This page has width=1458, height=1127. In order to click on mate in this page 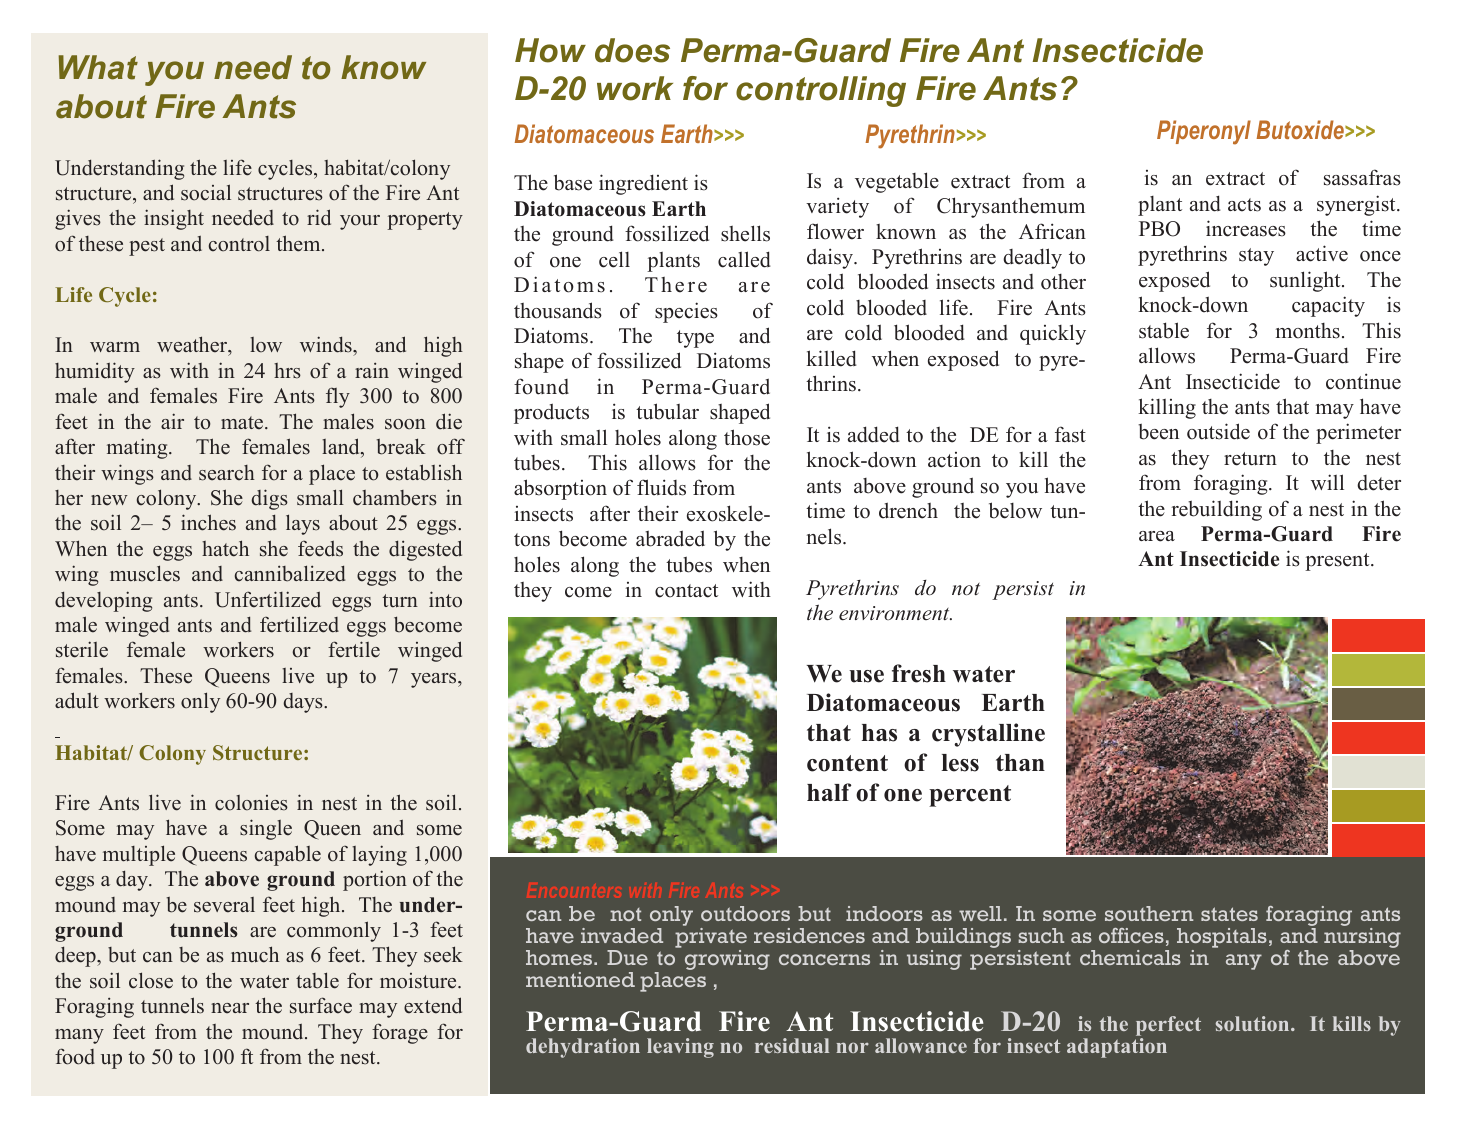, I will do `click(243, 423)`.
